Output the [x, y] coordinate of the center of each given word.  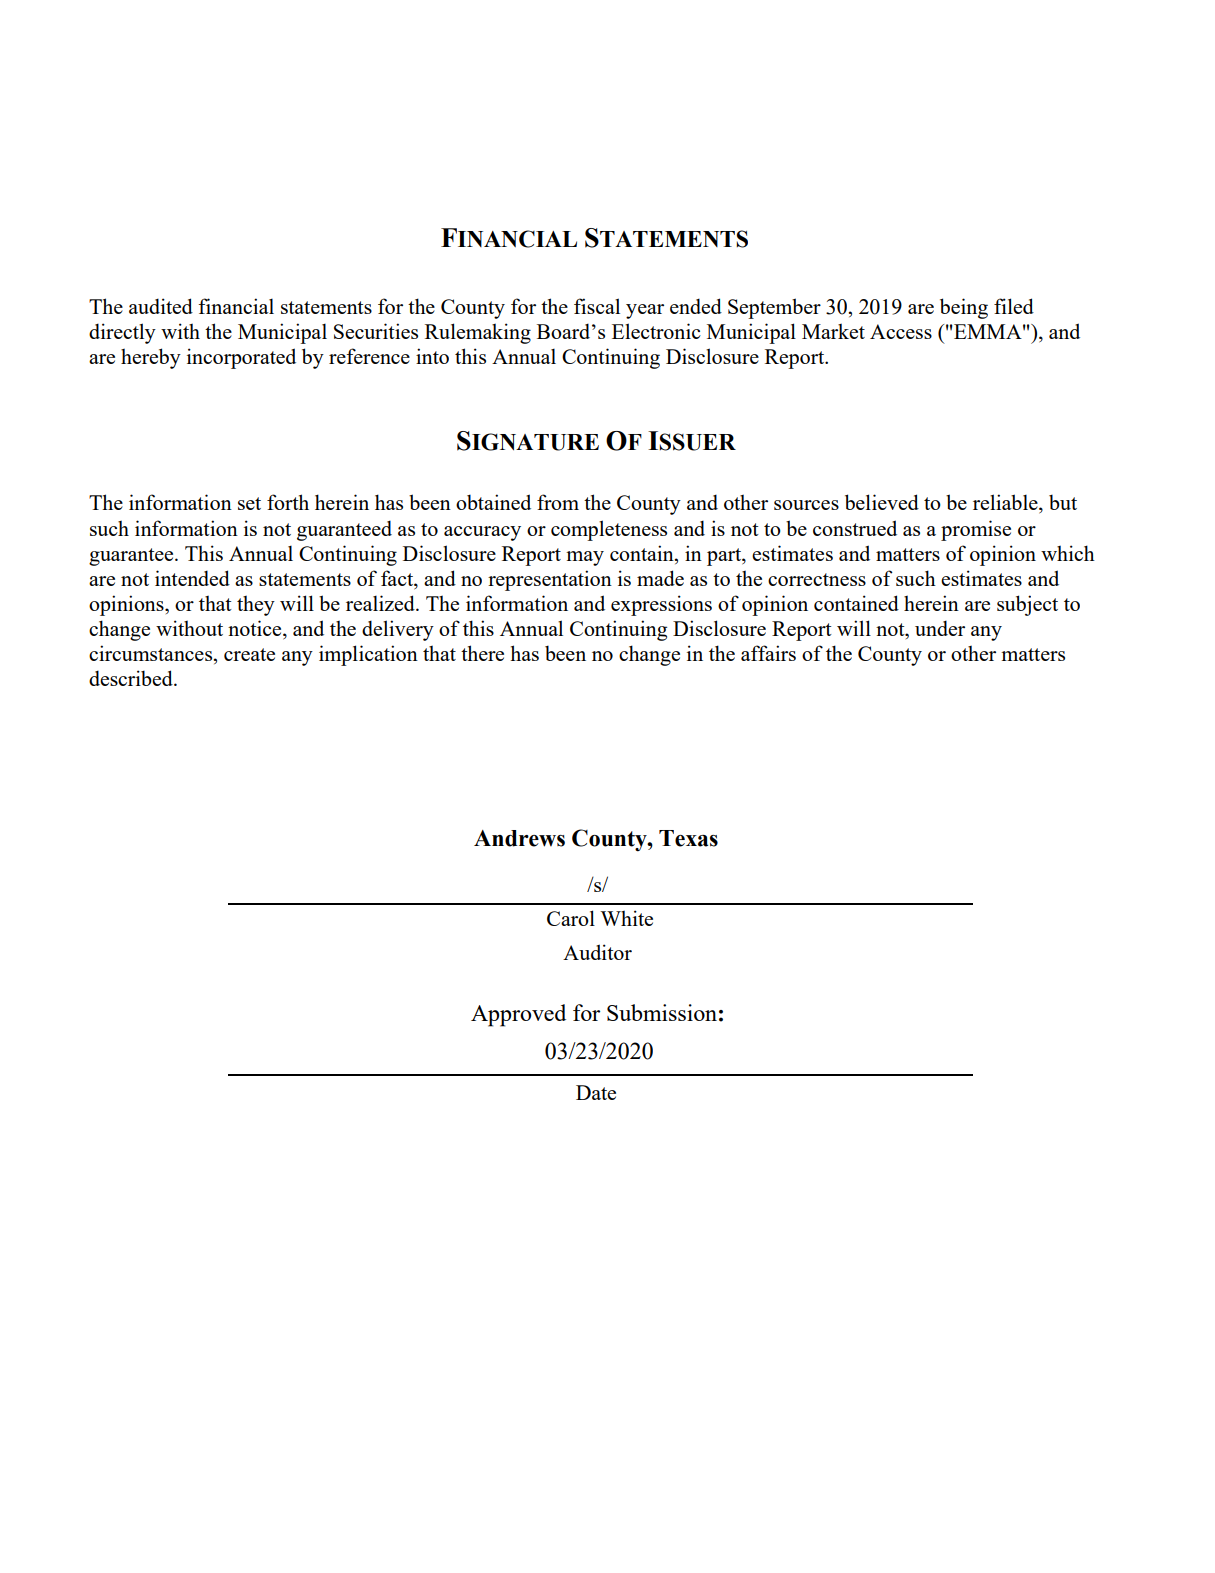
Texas [688, 838]
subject [1027, 605]
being [964, 308]
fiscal [597, 306]
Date [596, 1092]
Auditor [597, 952]
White [626, 918]
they [256, 605]
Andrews [519, 838]
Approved [518, 1015]
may [585, 558]
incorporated [241, 358]
